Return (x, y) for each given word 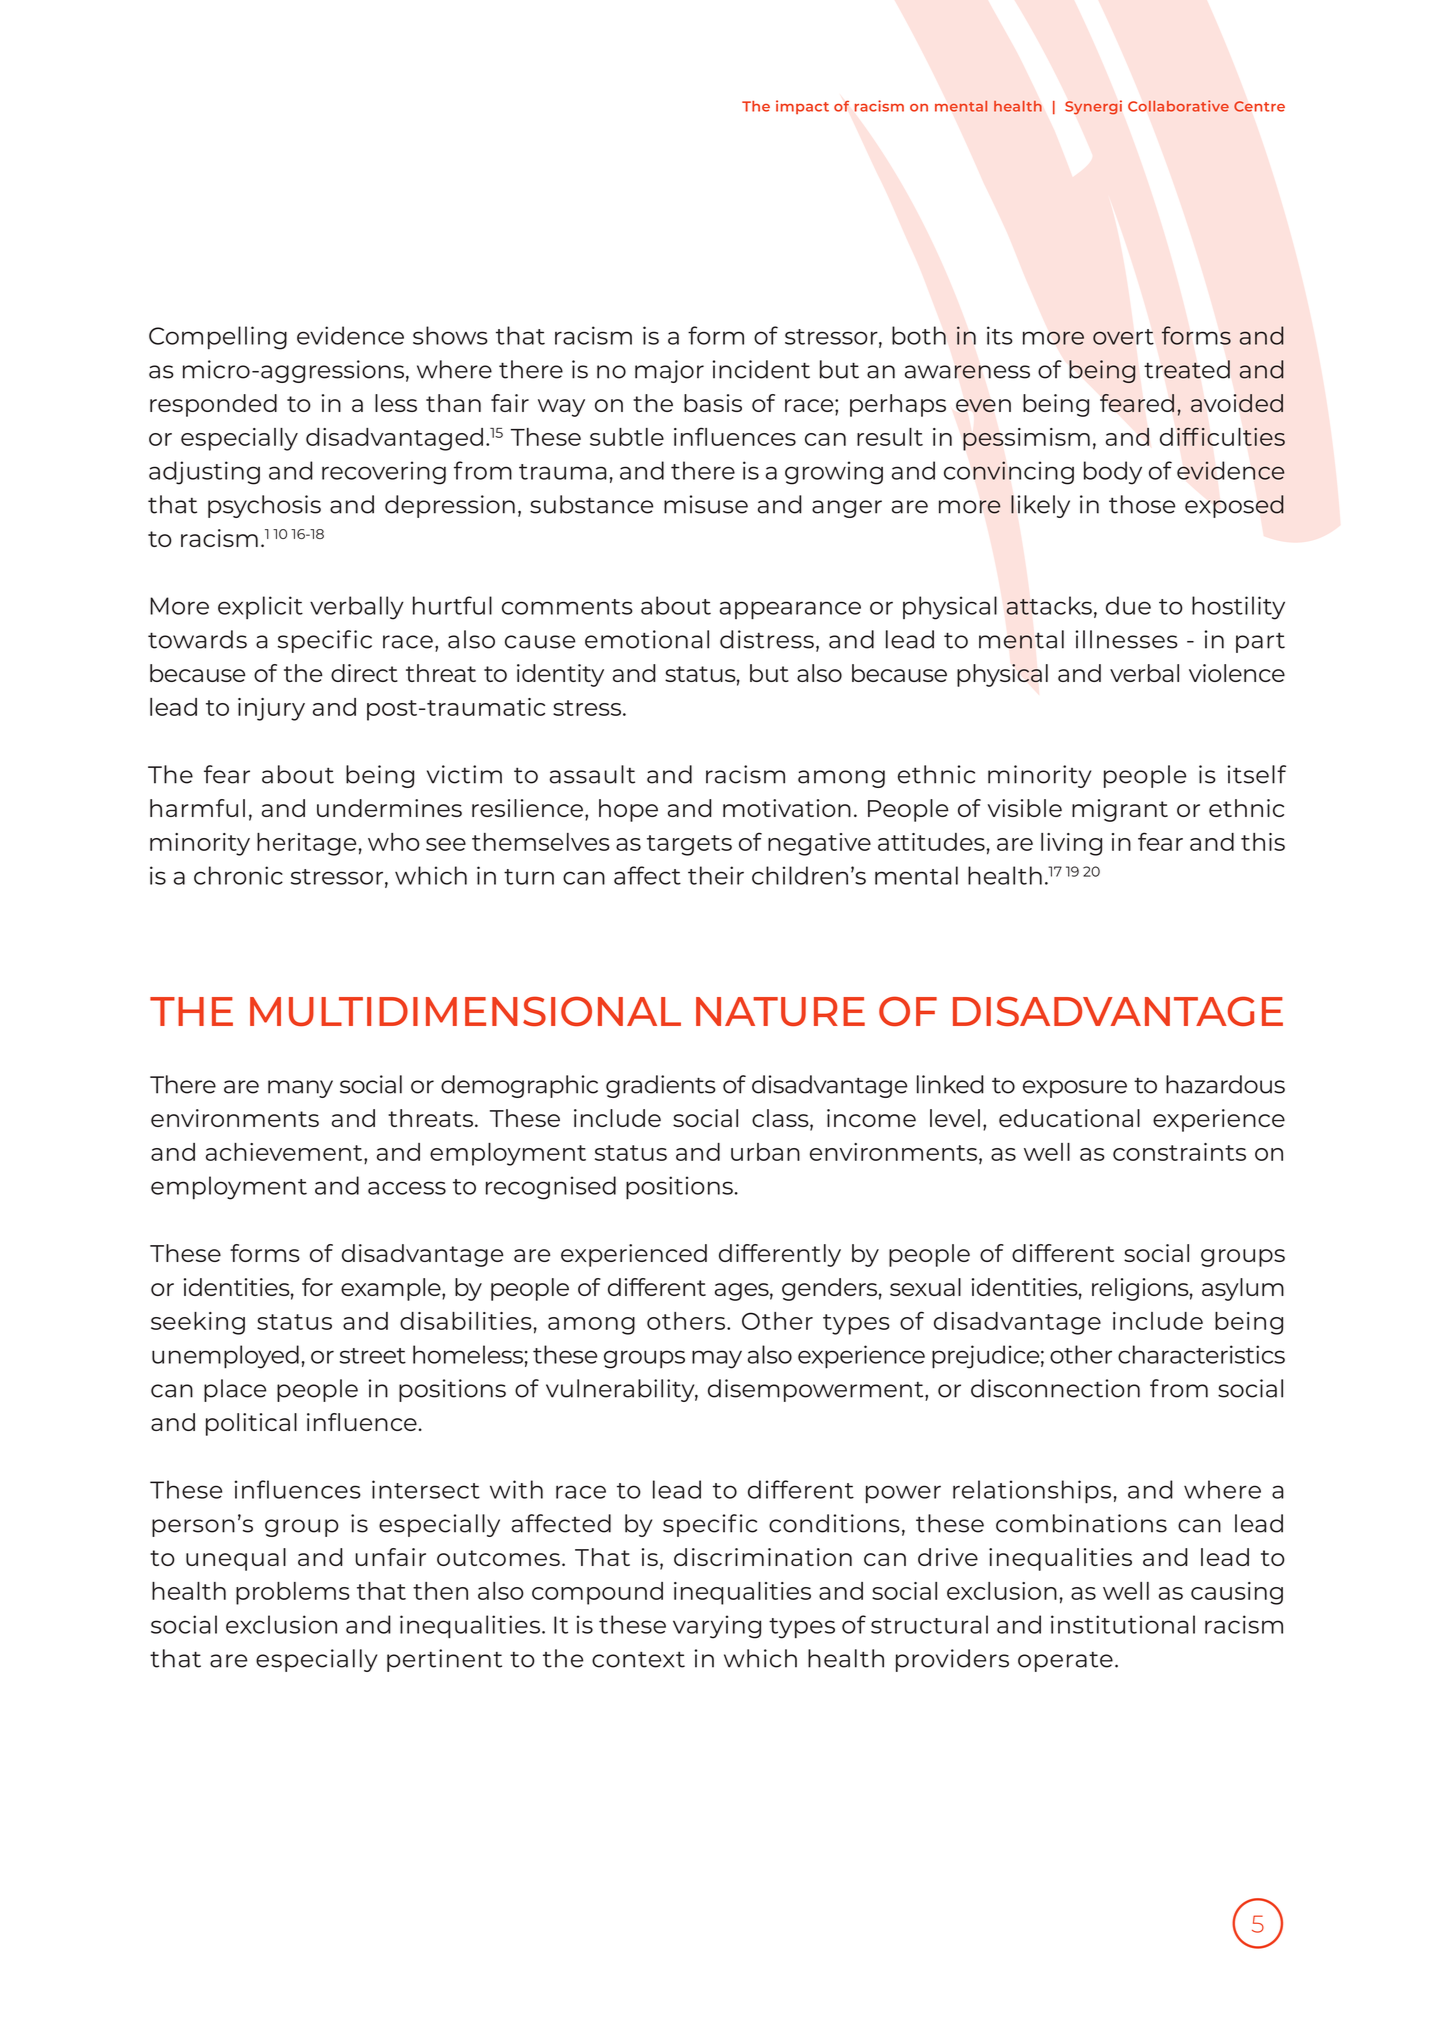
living (1071, 844)
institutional (1123, 1624)
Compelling (218, 338)
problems (293, 1593)
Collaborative (1178, 106)
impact (802, 107)
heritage (306, 844)
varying (717, 1627)
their (716, 875)
